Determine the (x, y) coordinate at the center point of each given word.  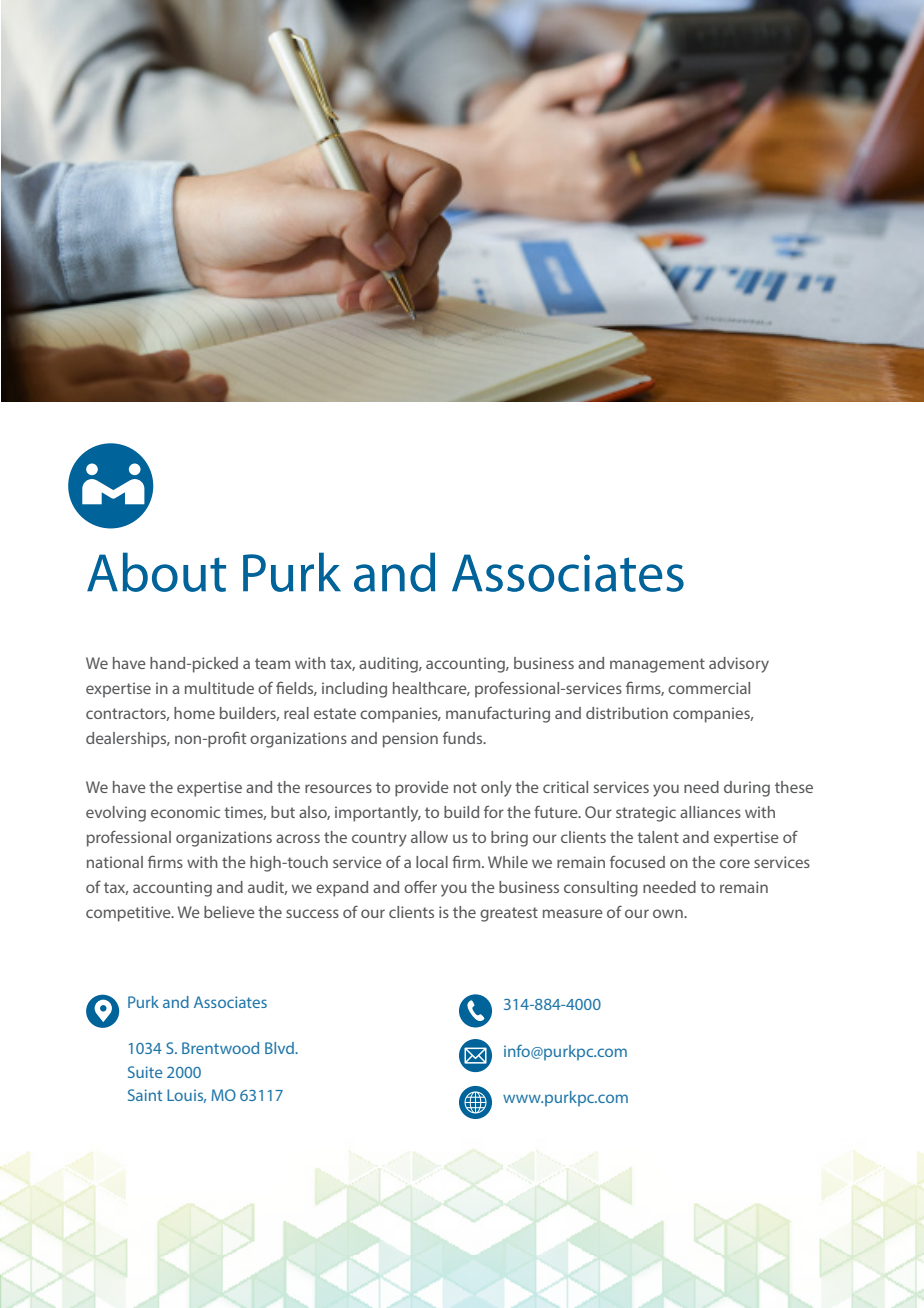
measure (573, 913)
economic (185, 812)
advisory (739, 665)
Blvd (280, 1048)
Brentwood (220, 1048)
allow (429, 837)
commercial (709, 688)
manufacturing (498, 714)
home (194, 713)
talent (658, 837)
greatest (509, 914)
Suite (145, 1072)
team (272, 663)
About (156, 572)
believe (229, 912)
